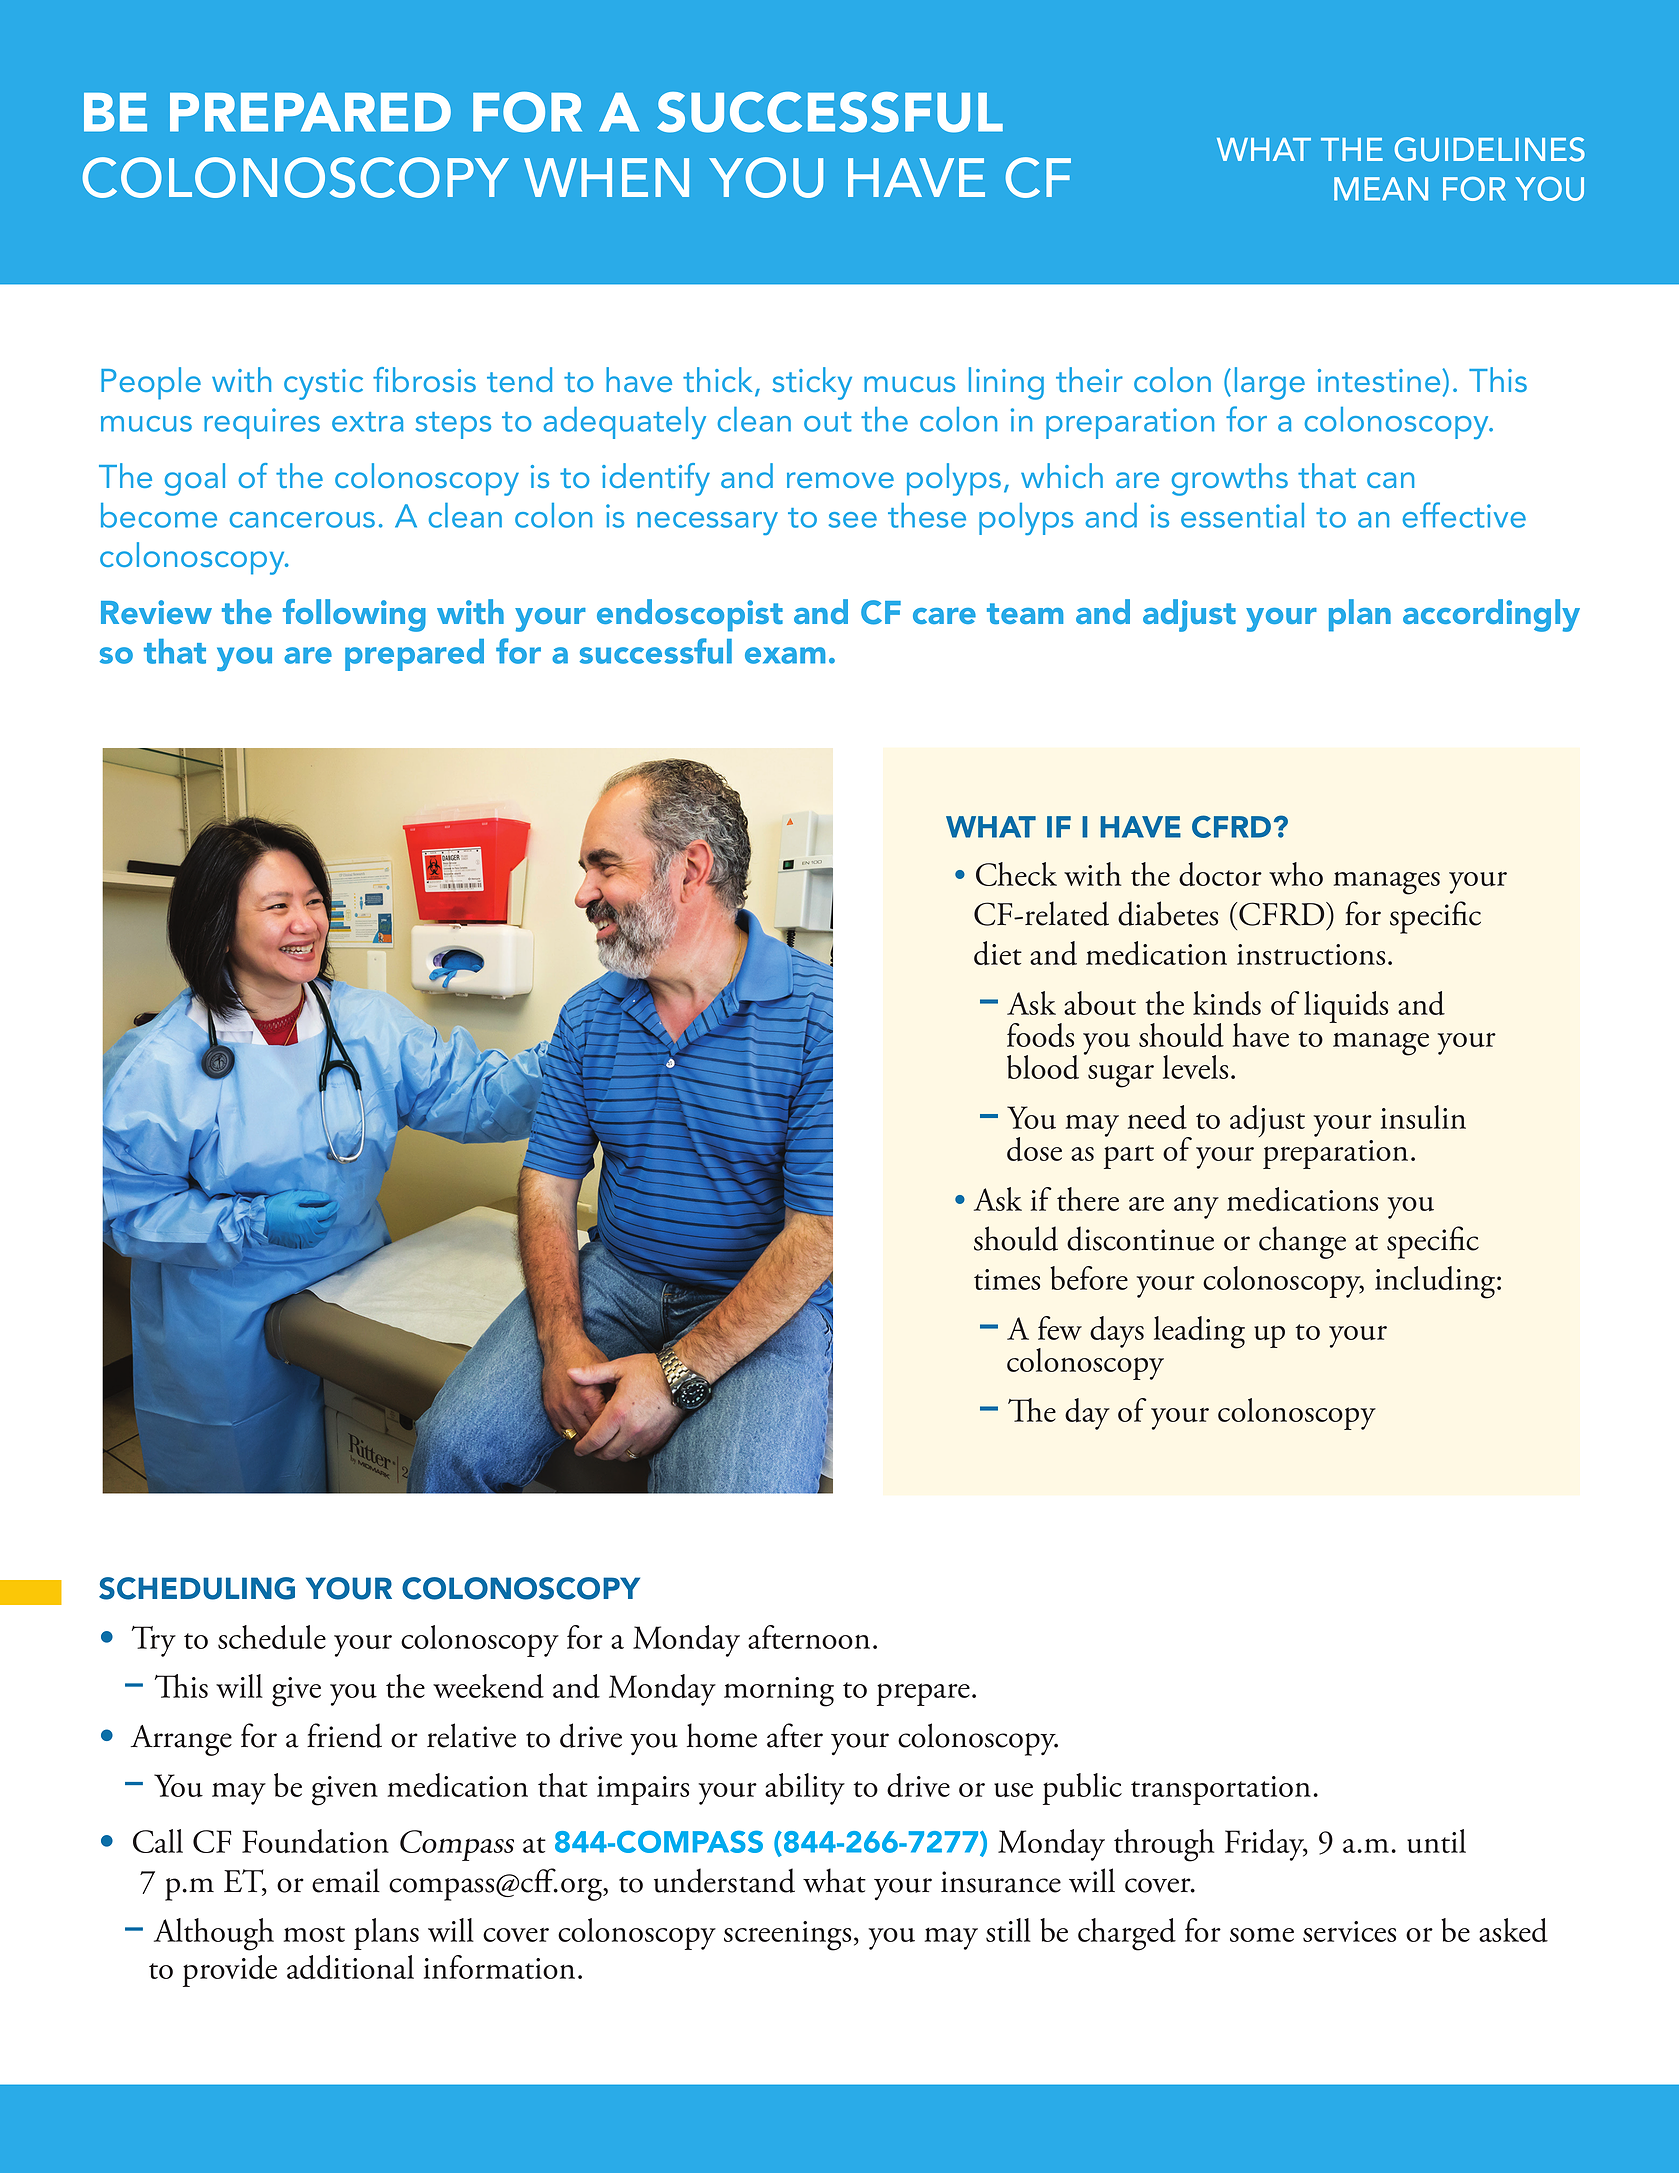 The height and width of the image is (2173, 1679). What do you see at coordinates (197, 1588) in the image?
I see `SCHEDULING` at bounding box center [197, 1588].
